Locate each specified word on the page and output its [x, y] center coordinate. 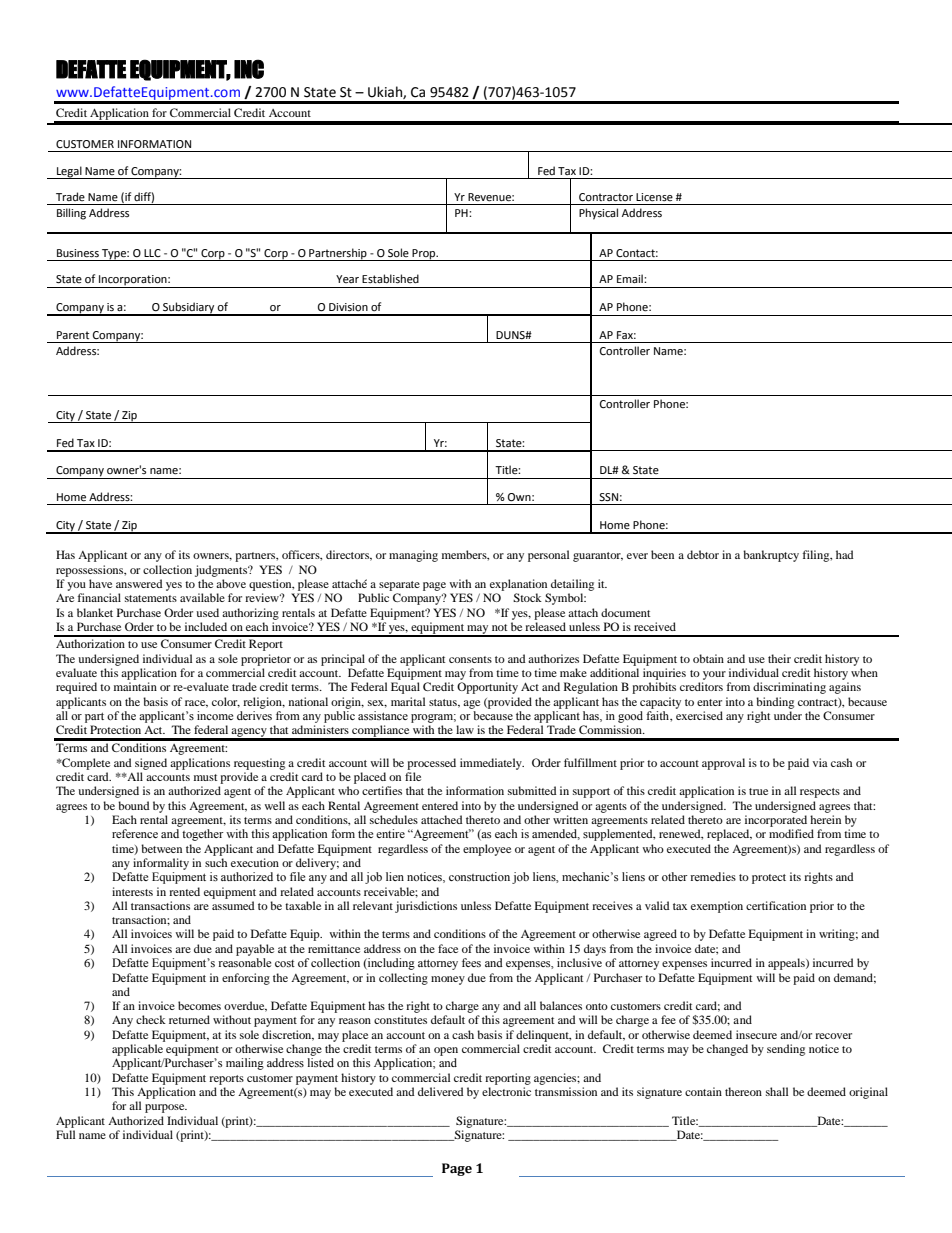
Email [631, 278]
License [654, 197]
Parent [73, 335]
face [448, 948]
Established [390, 278]
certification [776, 905]
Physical [598, 214]
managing [413, 556]
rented [184, 891]
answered [139, 583]
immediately [492, 764]
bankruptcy [771, 556]
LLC [152, 253]
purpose [166, 1108]
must [206, 777]
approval [723, 764]
